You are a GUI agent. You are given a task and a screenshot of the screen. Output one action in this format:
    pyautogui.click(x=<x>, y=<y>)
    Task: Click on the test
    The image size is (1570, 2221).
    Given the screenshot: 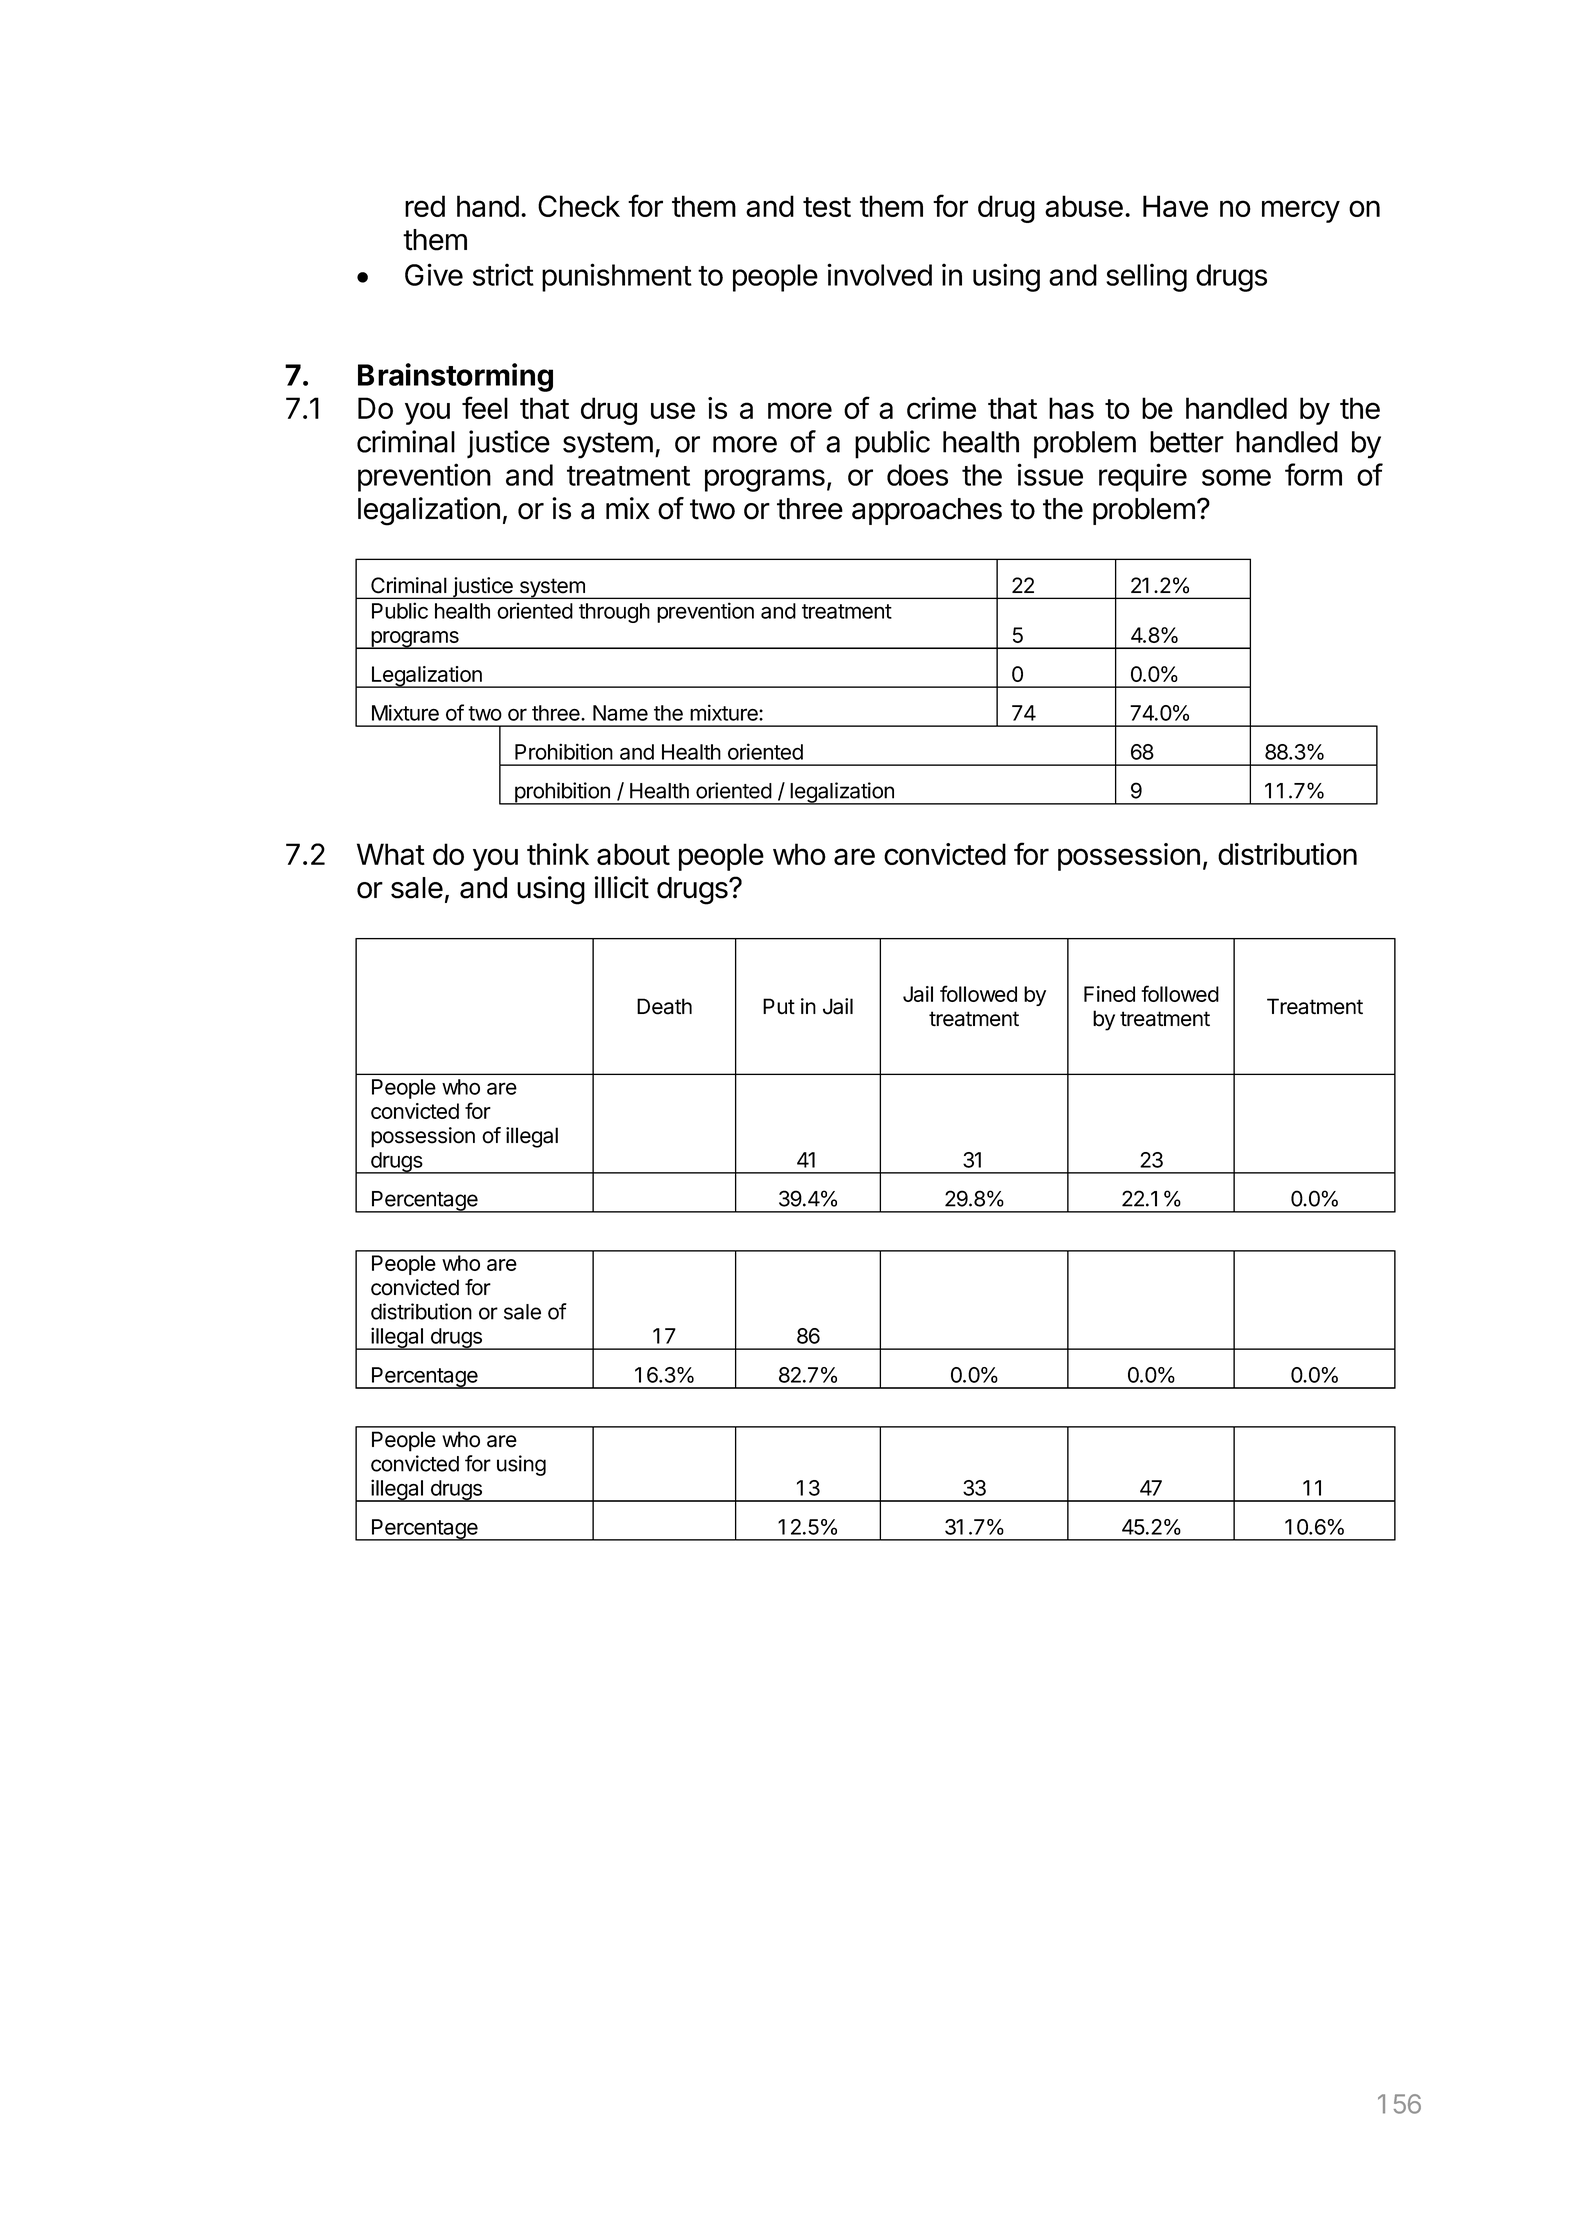 What is the action you would take?
    pyautogui.click(x=827, y=207)
